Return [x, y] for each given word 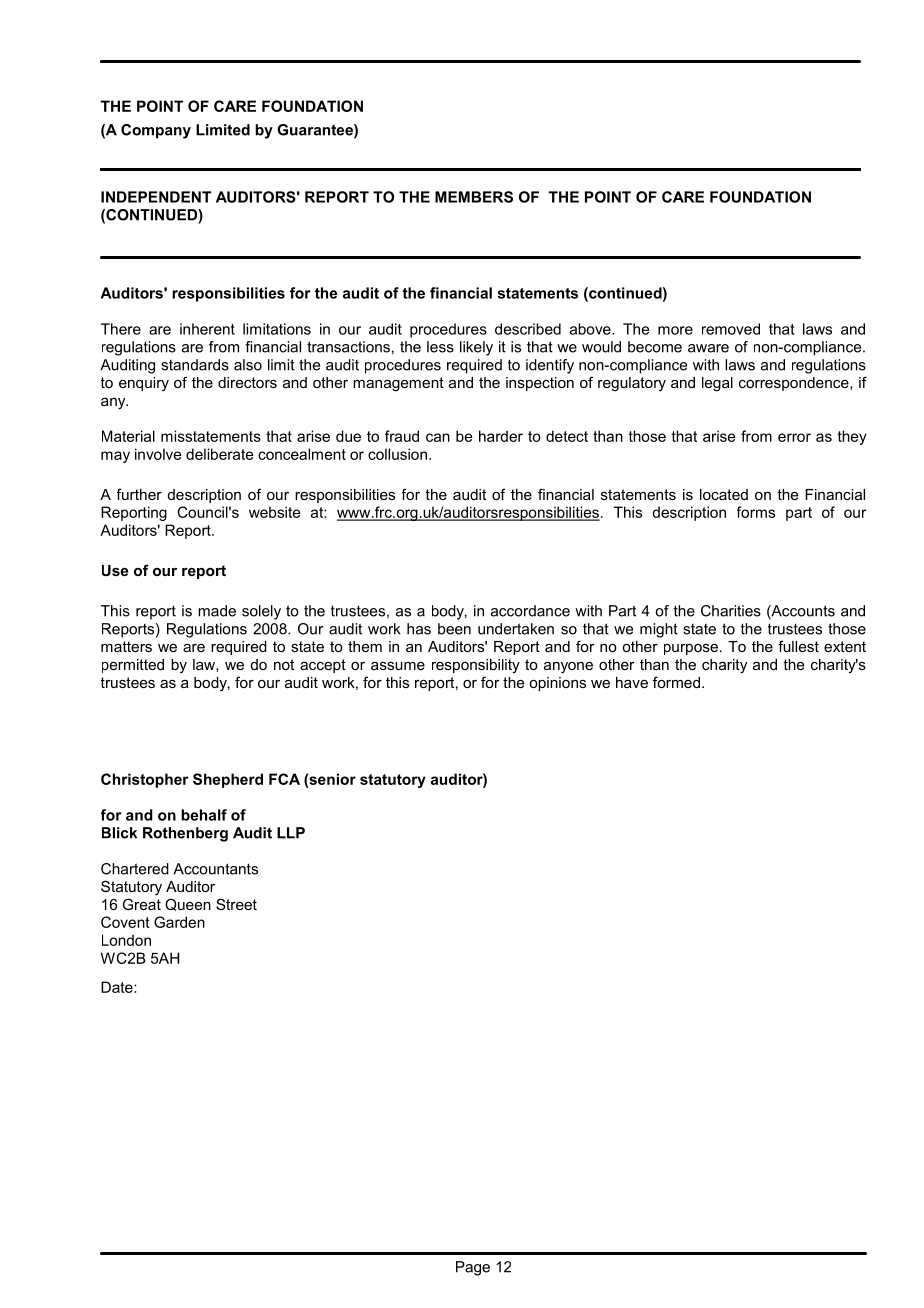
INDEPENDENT [156, 197]
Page [473, 1268]
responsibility [476, 666]
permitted [133, 666]
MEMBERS [474, 197]
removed [731, 329]
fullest [798, 646]
